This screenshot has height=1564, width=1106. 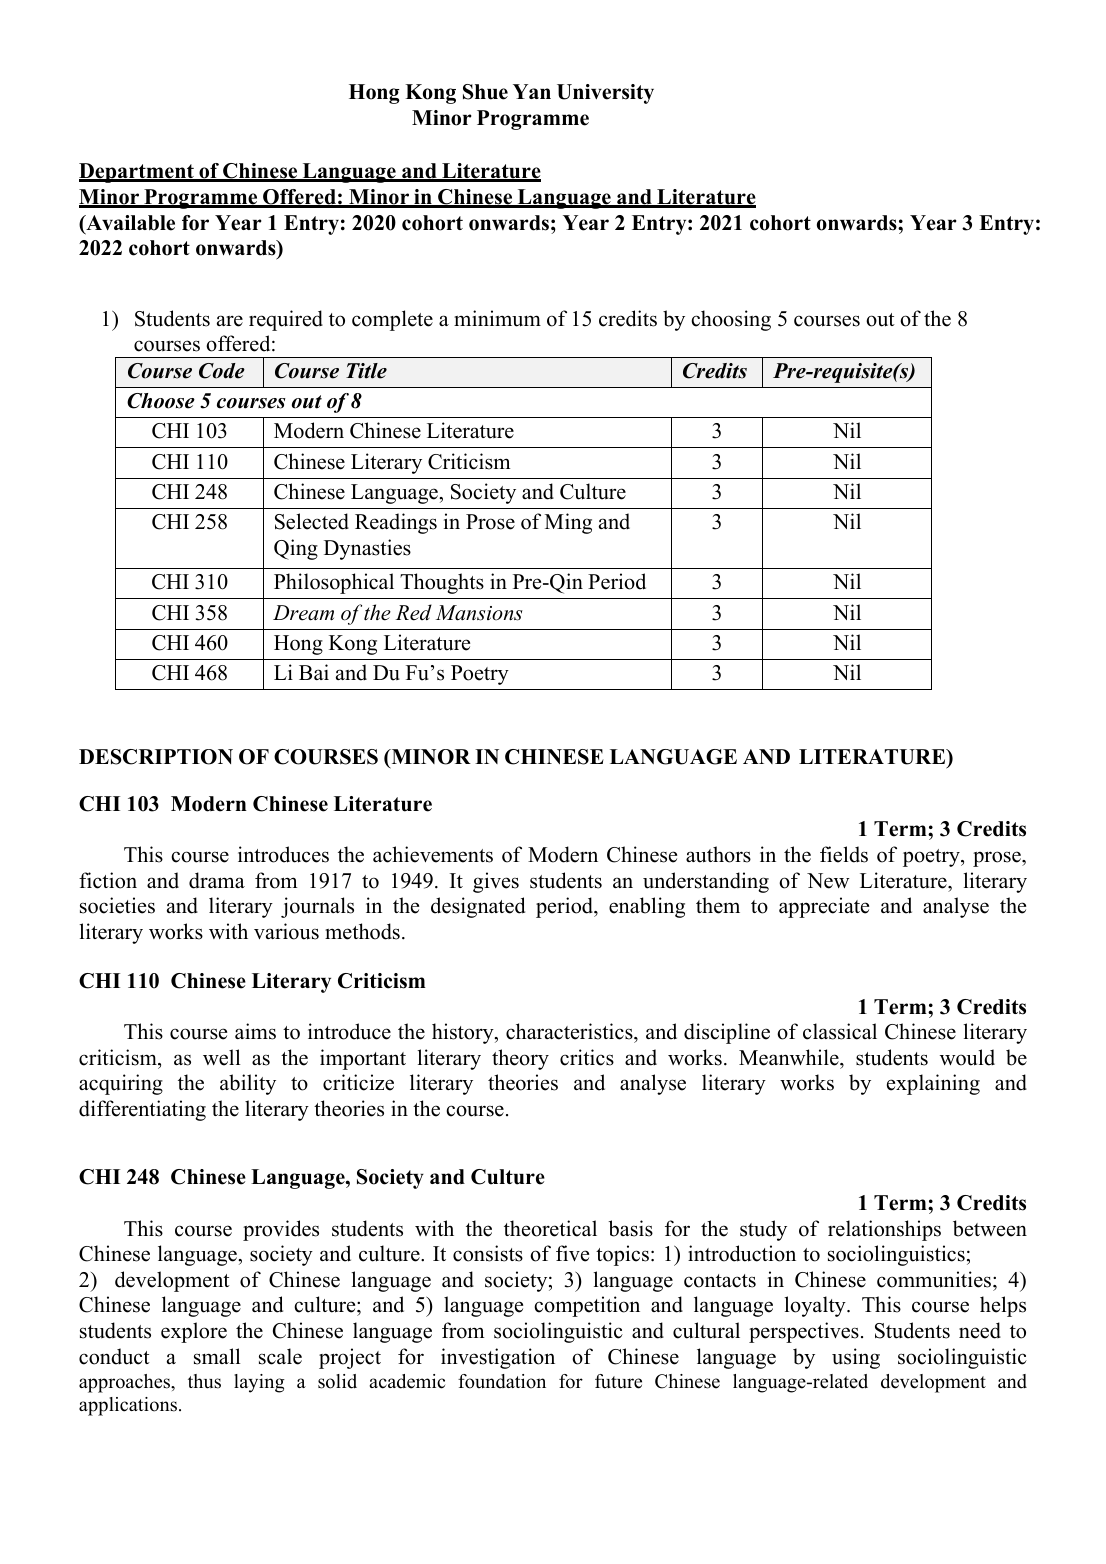 I want to click on University, so click(x=605, y=94).
